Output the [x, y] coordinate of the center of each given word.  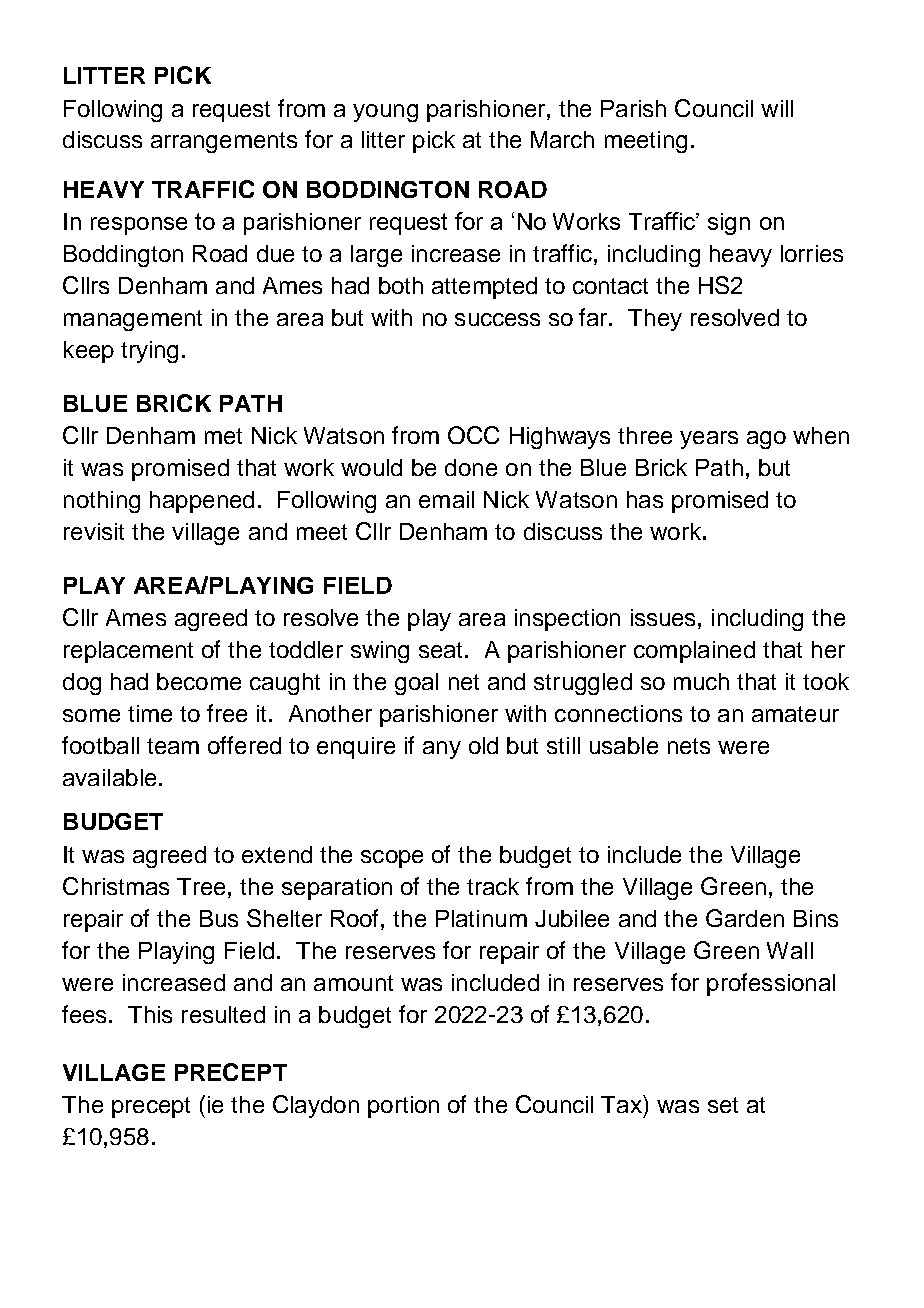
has [645, 499]
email [446, 499]
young [385, 113]
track [493, 886]
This [150, 1014]
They [655, 320]
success [497, 319]
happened [202, 502]
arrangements [224, 142]
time [150, 713]
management [133, 320]
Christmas [116, 886]
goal [416, 684]
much [701, 681]
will [777, 108]
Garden [745, 918]
